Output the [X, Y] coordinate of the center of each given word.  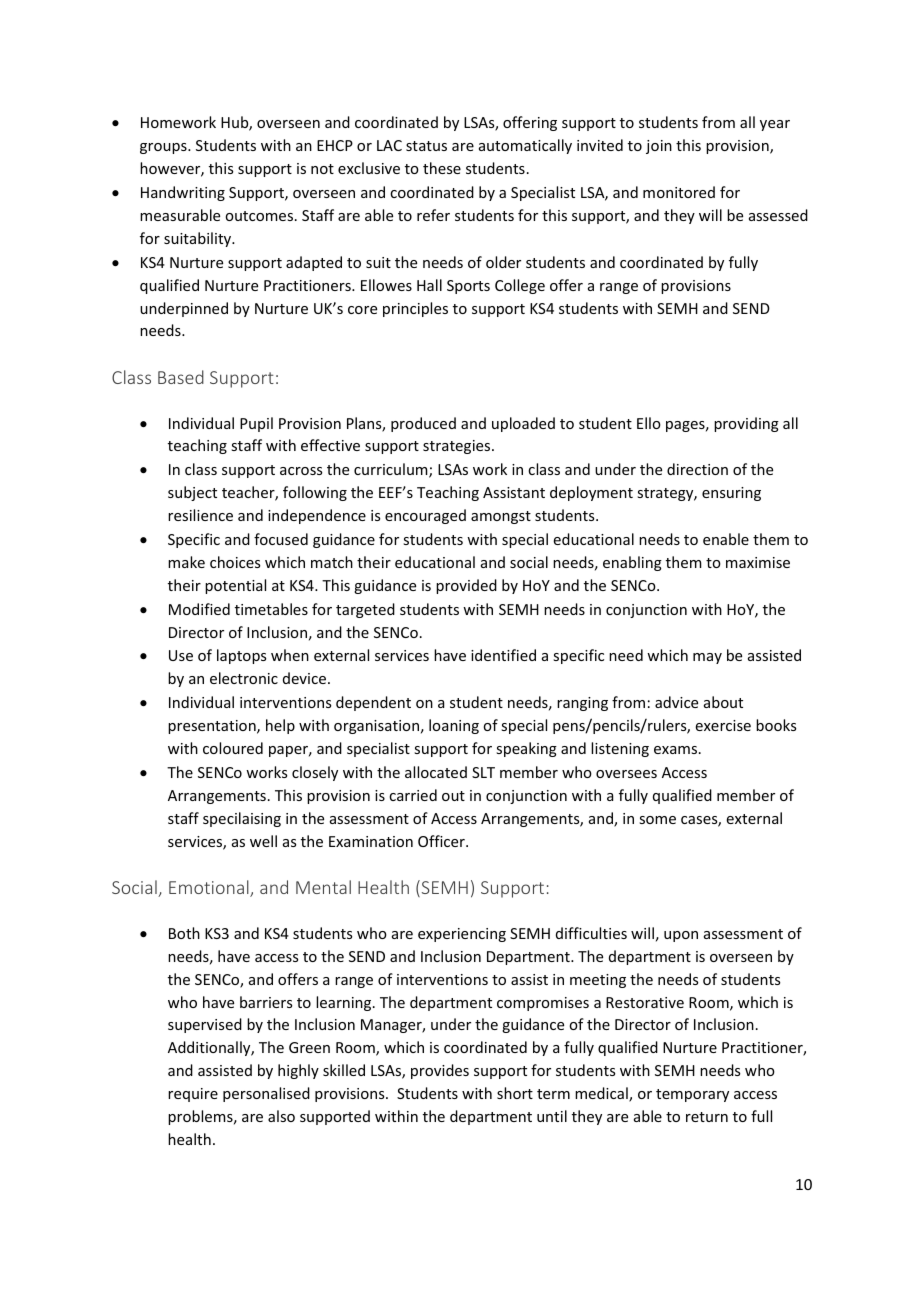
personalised [266, 1094]
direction [697, 469]
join [659, 147]
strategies [458, 447]
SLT [483, 772]
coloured [233, 748]
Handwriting [183, 193]
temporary [692, 1095]
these [442, 168]
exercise [723, 725]
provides [440, 1071]
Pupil [256, 424]
